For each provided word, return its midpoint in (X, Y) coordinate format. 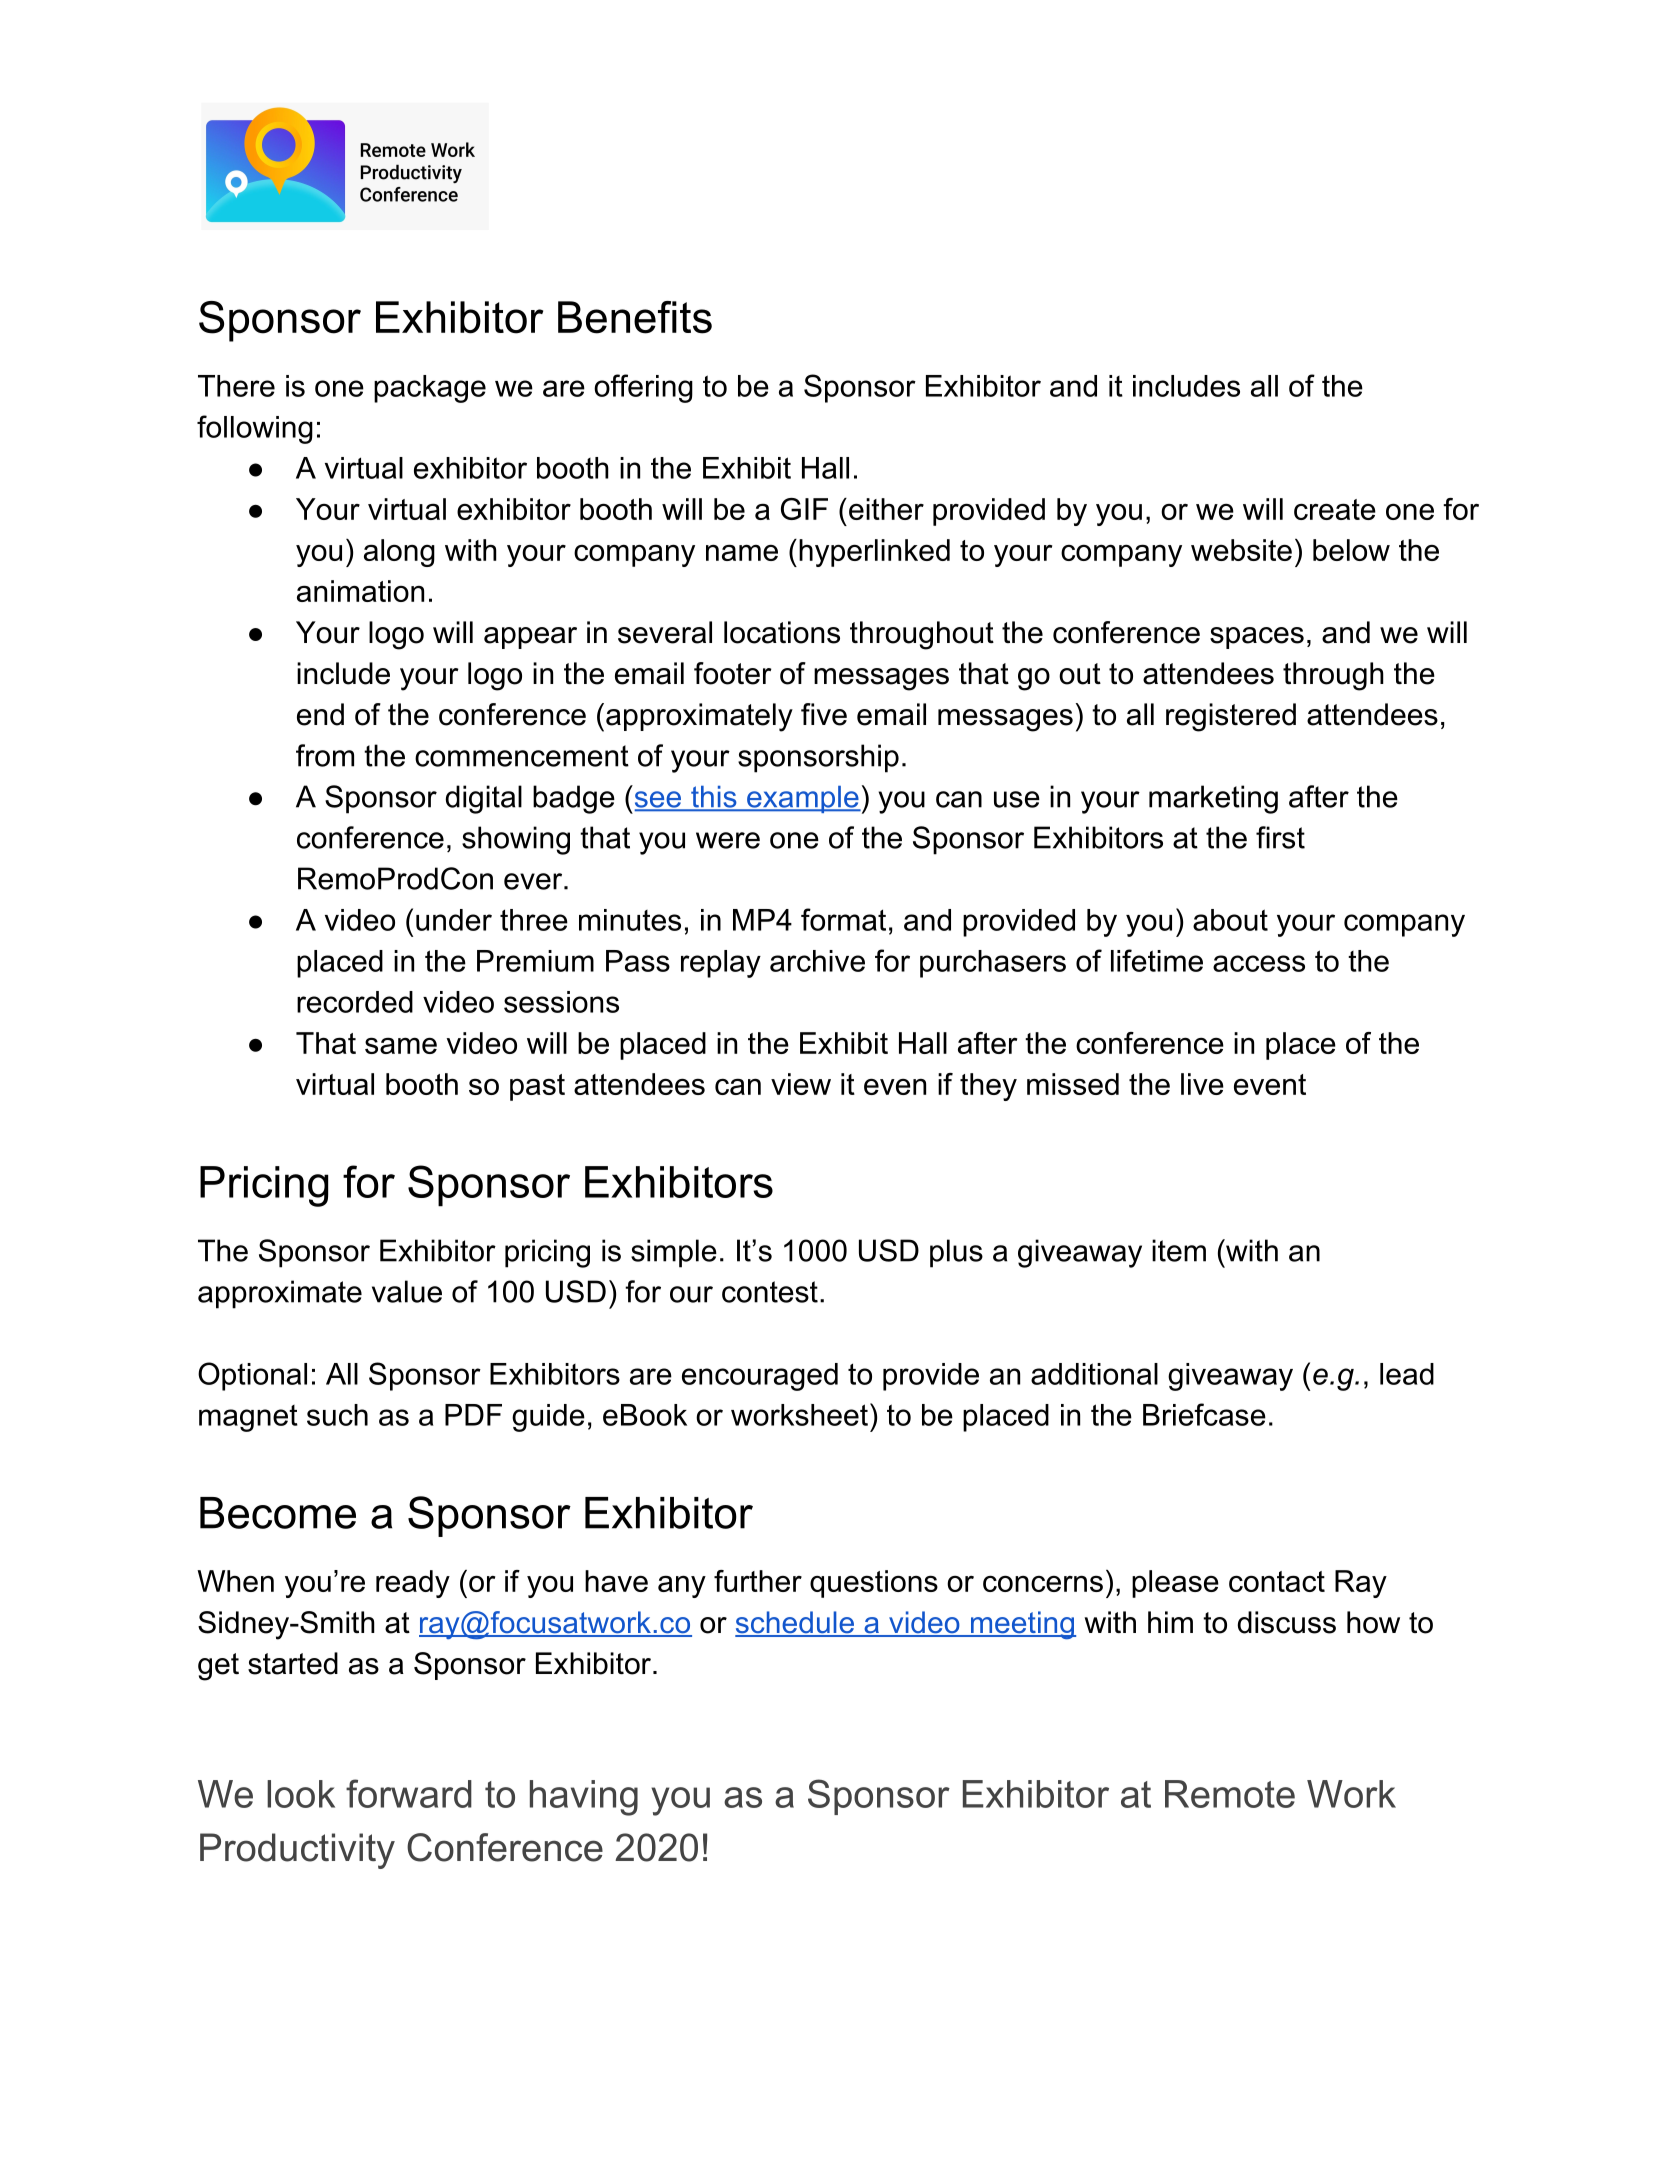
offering (643, 388)
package (430, 389)
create (1335, 509)
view (801, 1084)
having (584, 1798)
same (401, 1045)
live (1202, 1084)
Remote (1230, 1794)
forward (409, 1793)
